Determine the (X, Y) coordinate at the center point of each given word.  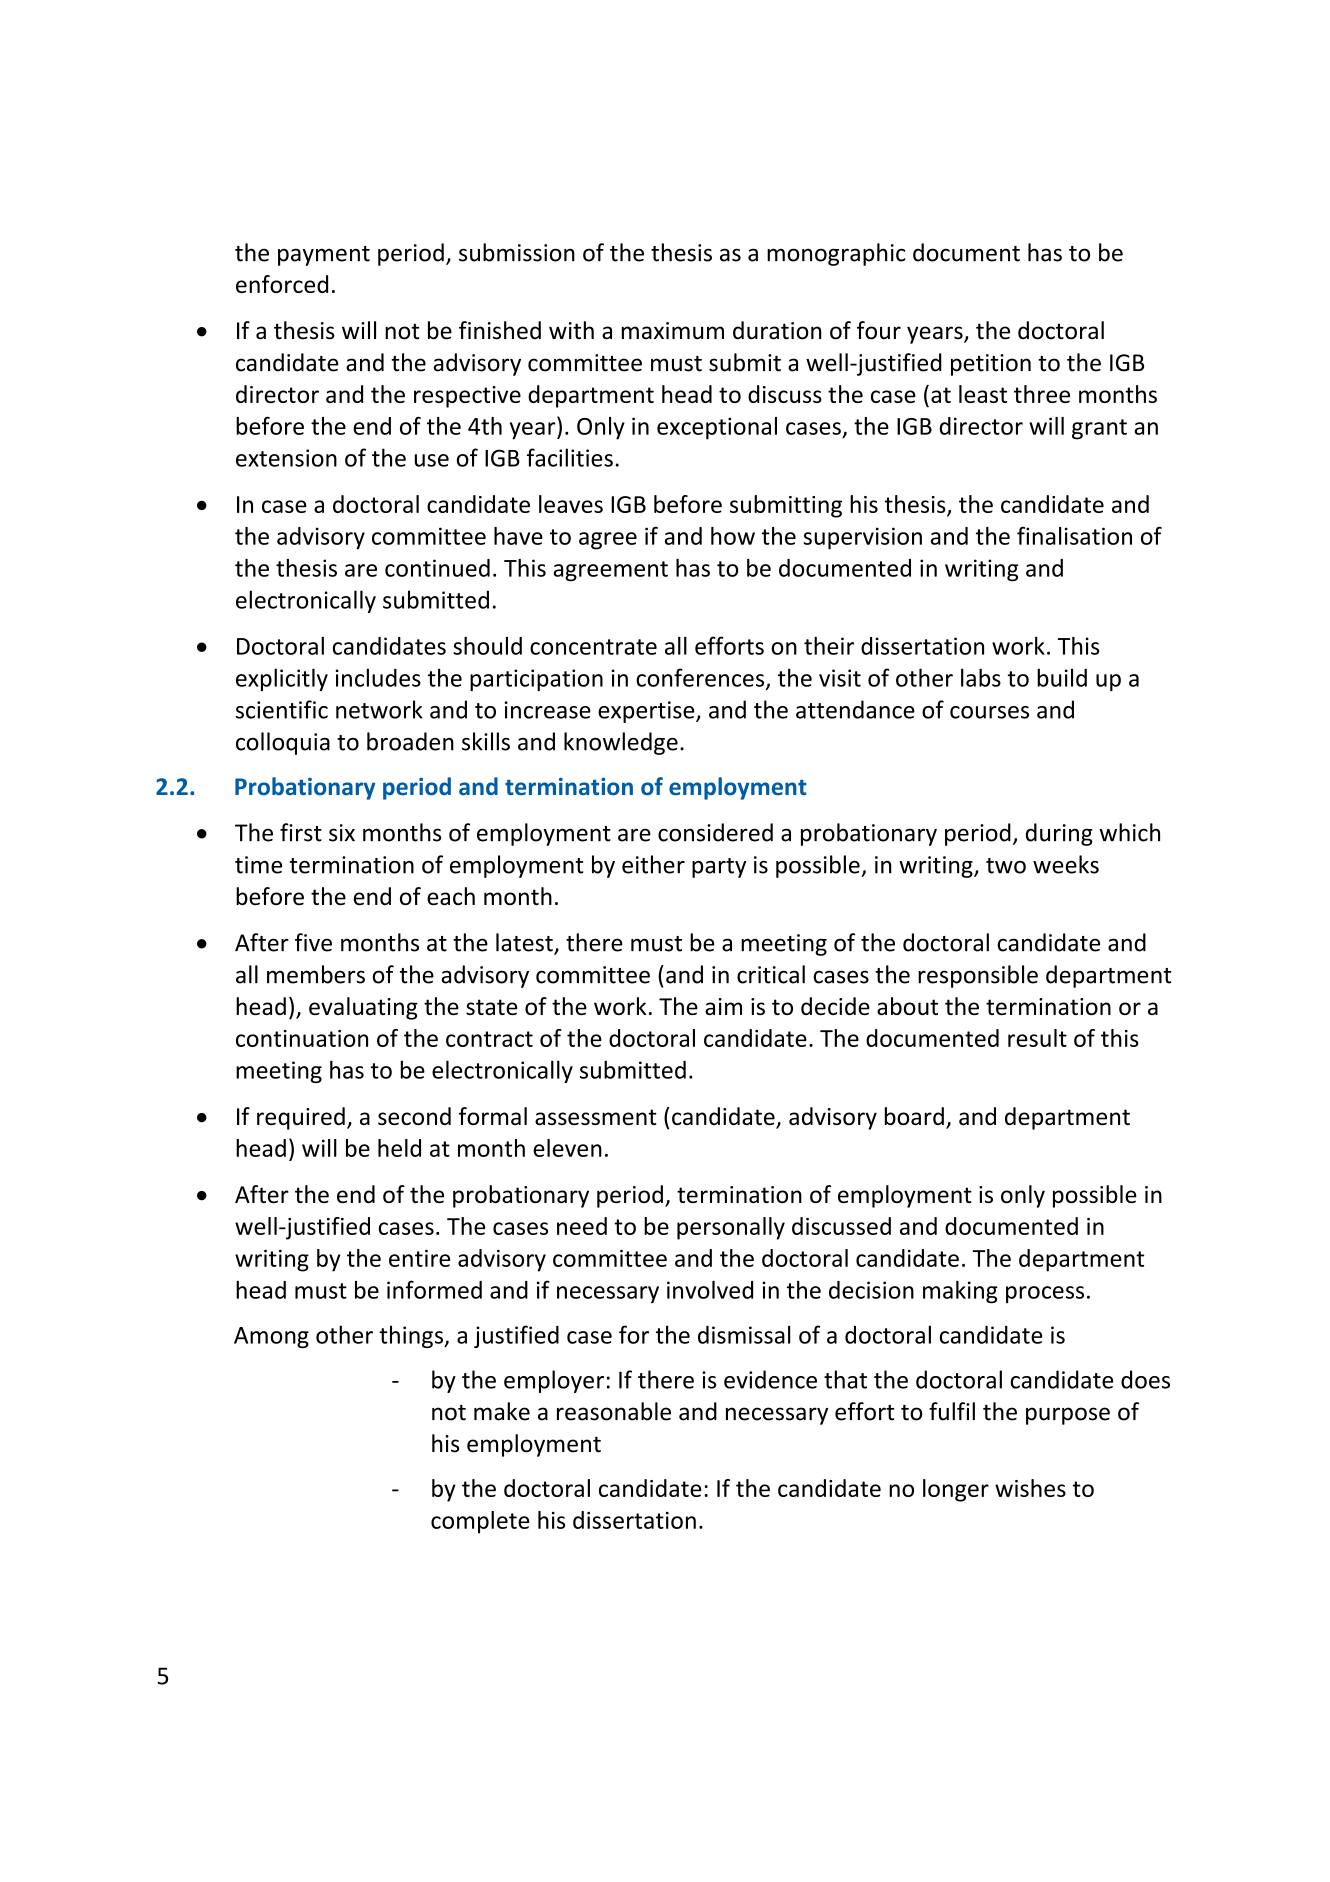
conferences (701, 678)
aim (723, 1006)
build (1062, 677)
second (414, 1116)
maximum (673, 331)
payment (324, 256)
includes (378, 677)
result (1037, 1038)
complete (480, 1522)
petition (991, 365)
